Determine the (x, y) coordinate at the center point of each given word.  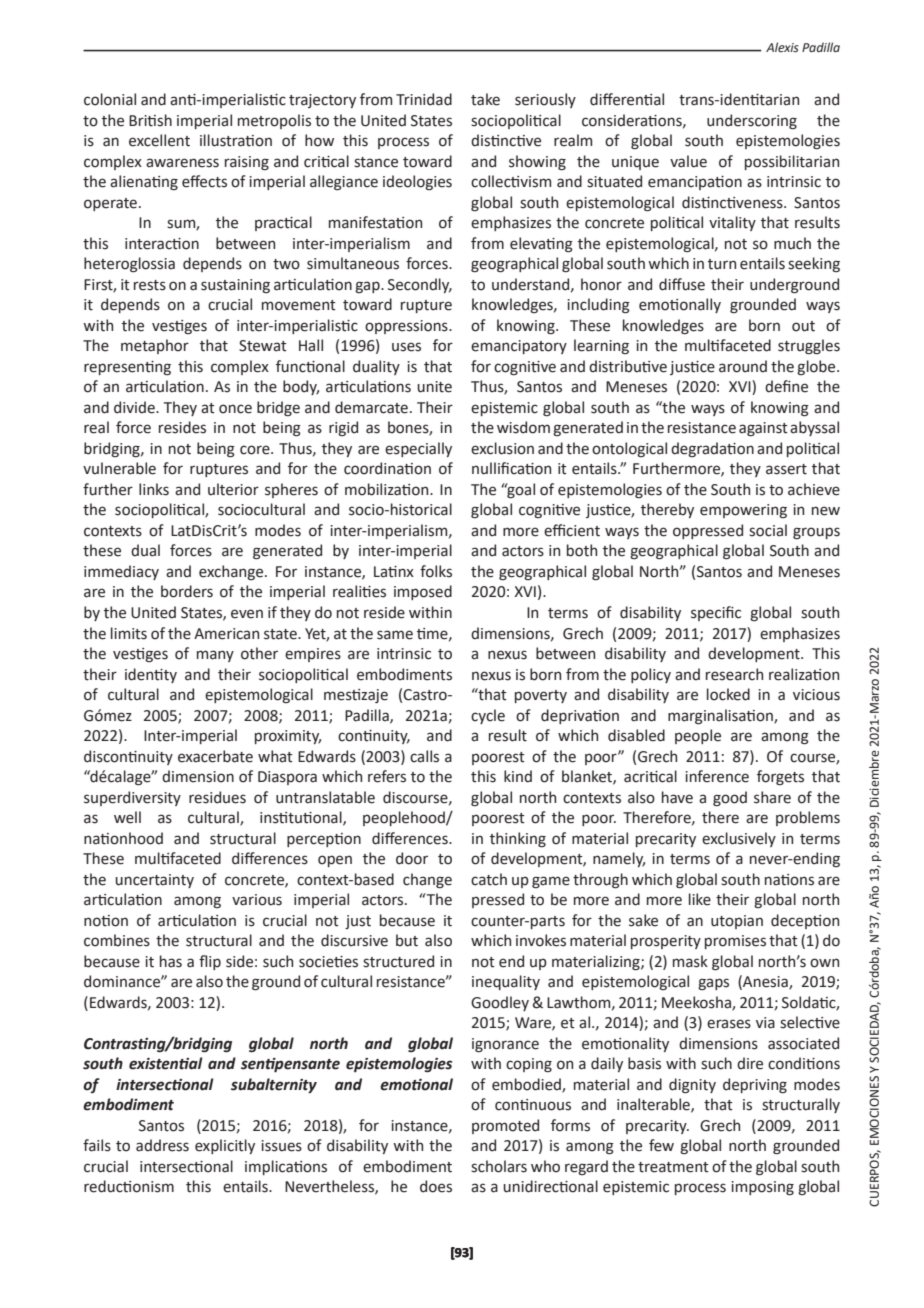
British (150, 120)
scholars (499, 1166)
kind (518, 776)
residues (217, 797)
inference (717, 776)
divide (135, 407)
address (162, 1145)
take (485, 99)
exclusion (502, 448)
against (763, 429)
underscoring (752, 121)
